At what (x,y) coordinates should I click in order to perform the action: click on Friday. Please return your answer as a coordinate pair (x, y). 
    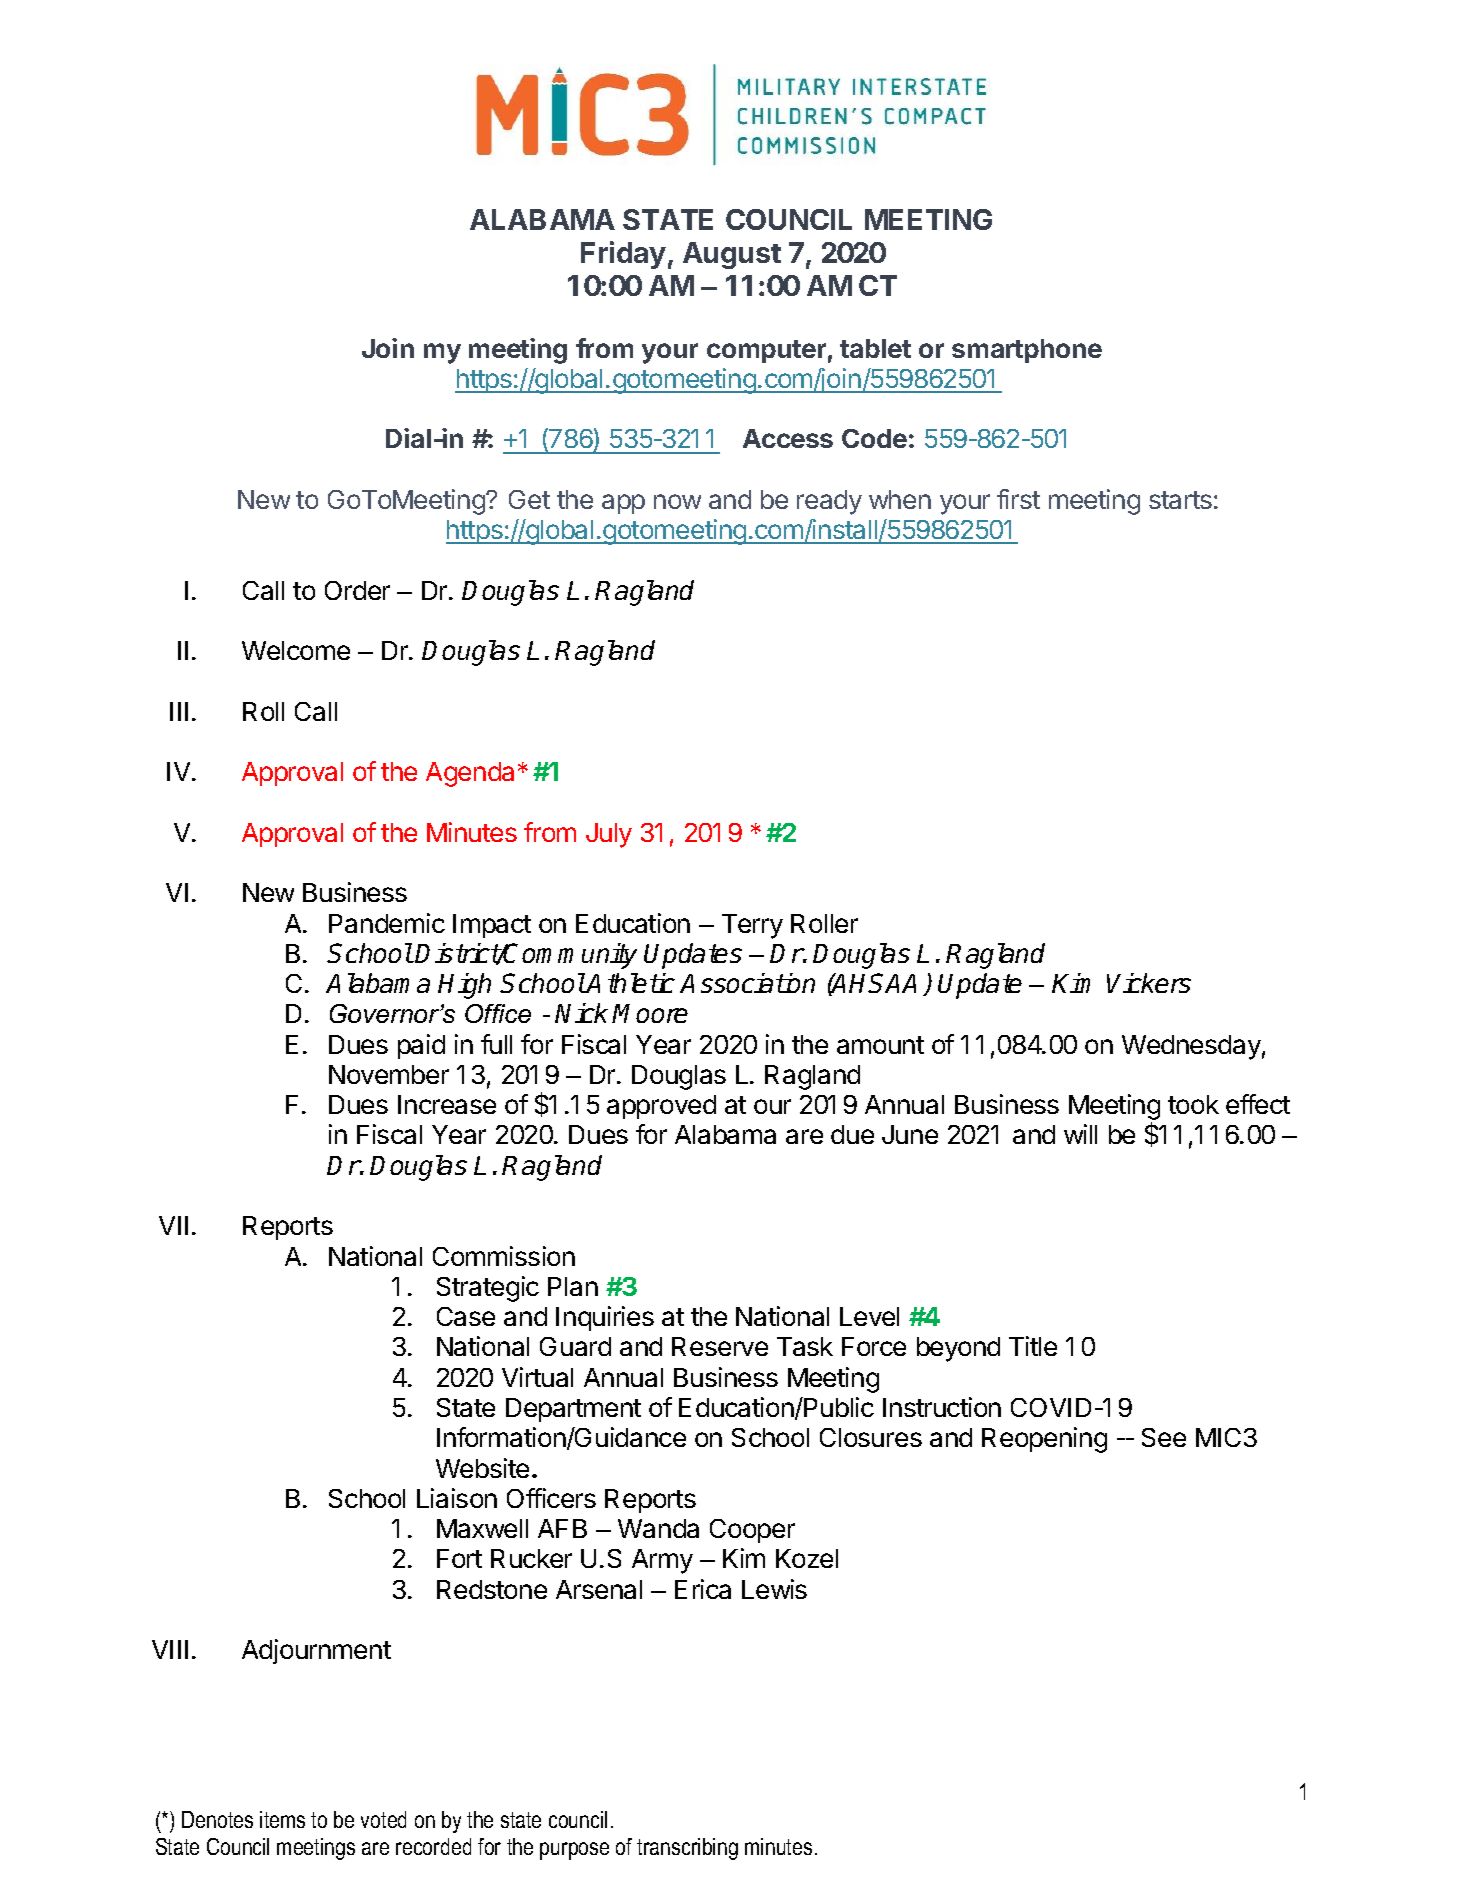
    Looking at the image, I should click on (623, 255).
